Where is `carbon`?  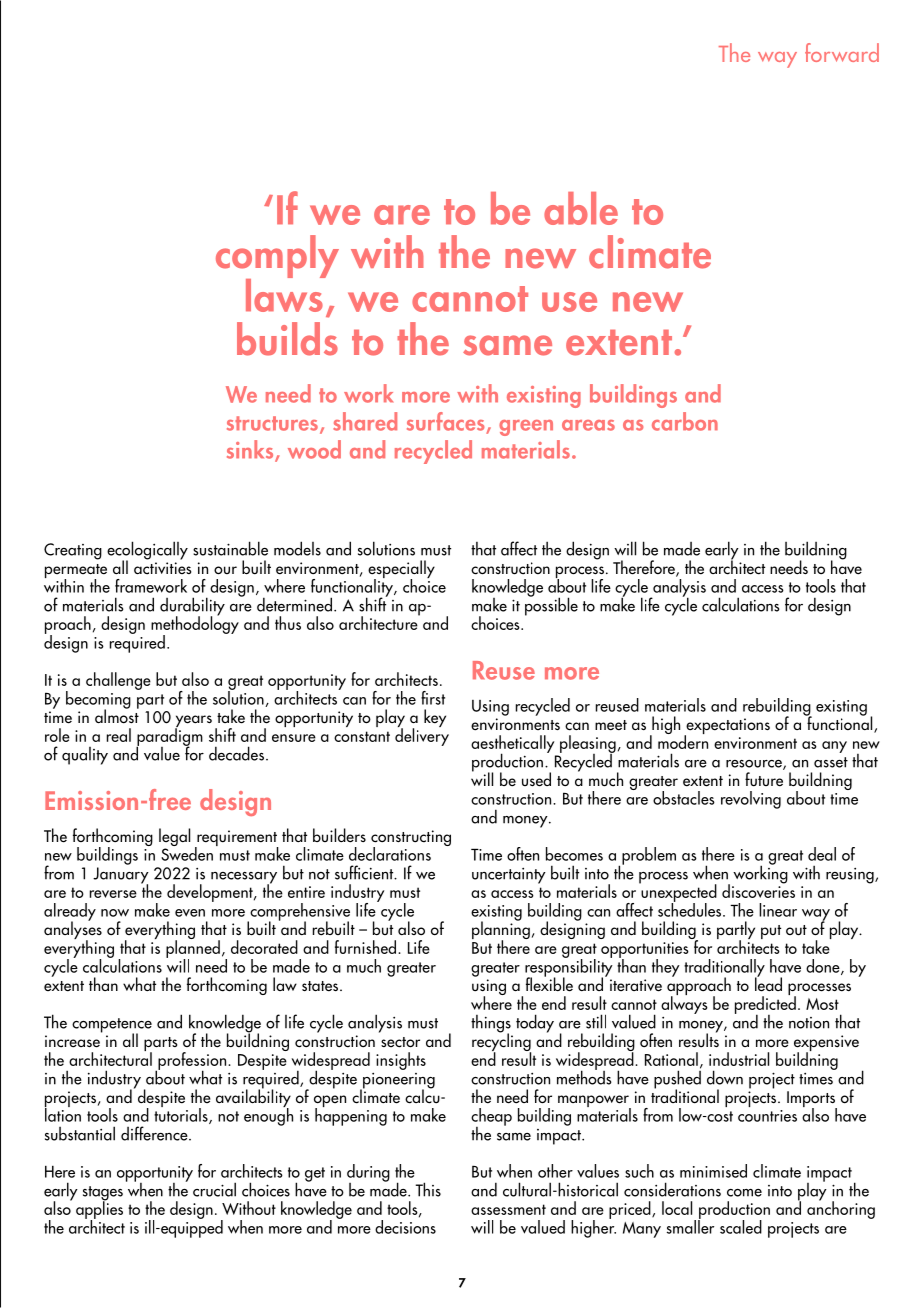
carbon is located at coordinates (685, 421).
